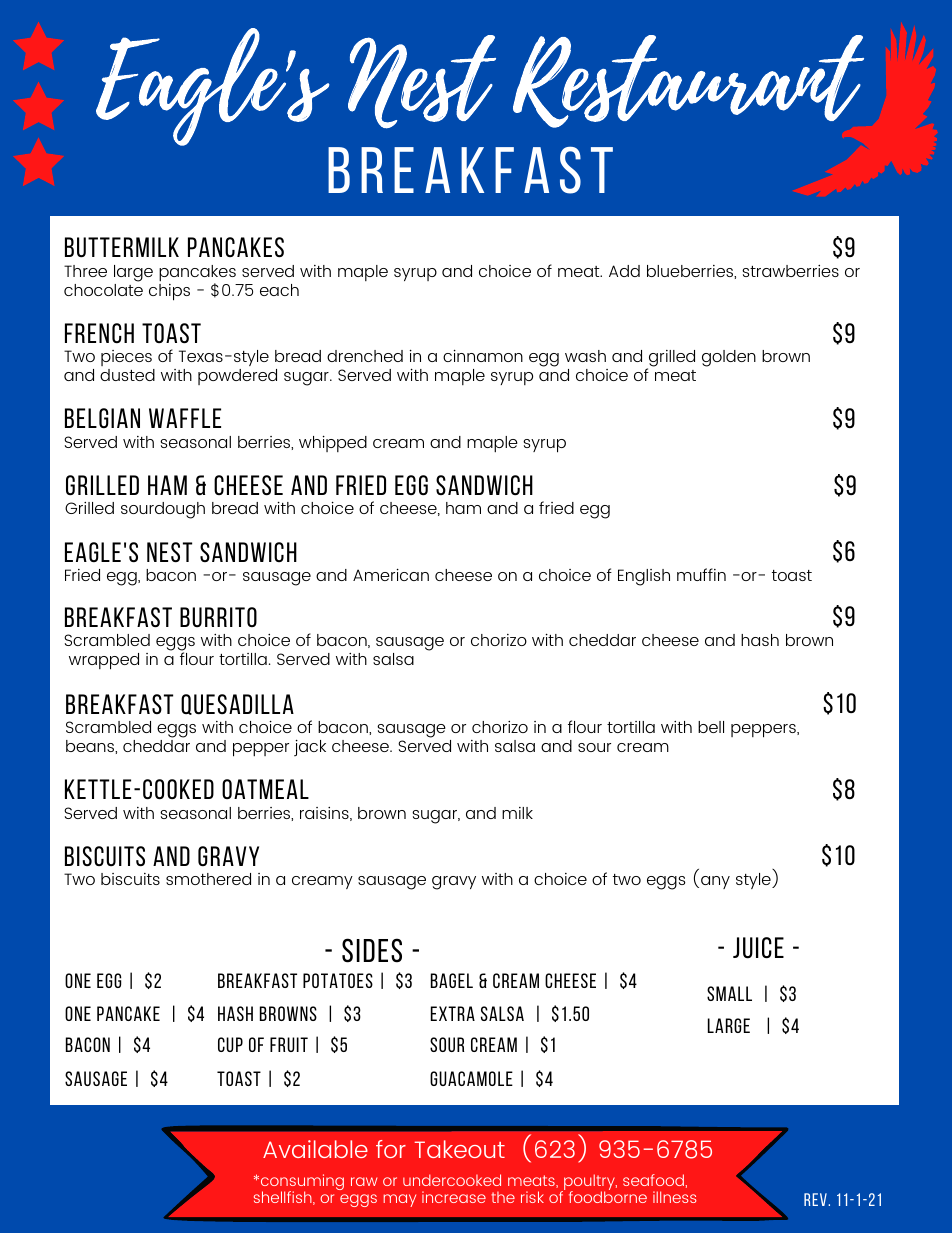  What do you see at coordinates (310, 748) in the page?
I see `jack` at bounding box center [310, 748].
